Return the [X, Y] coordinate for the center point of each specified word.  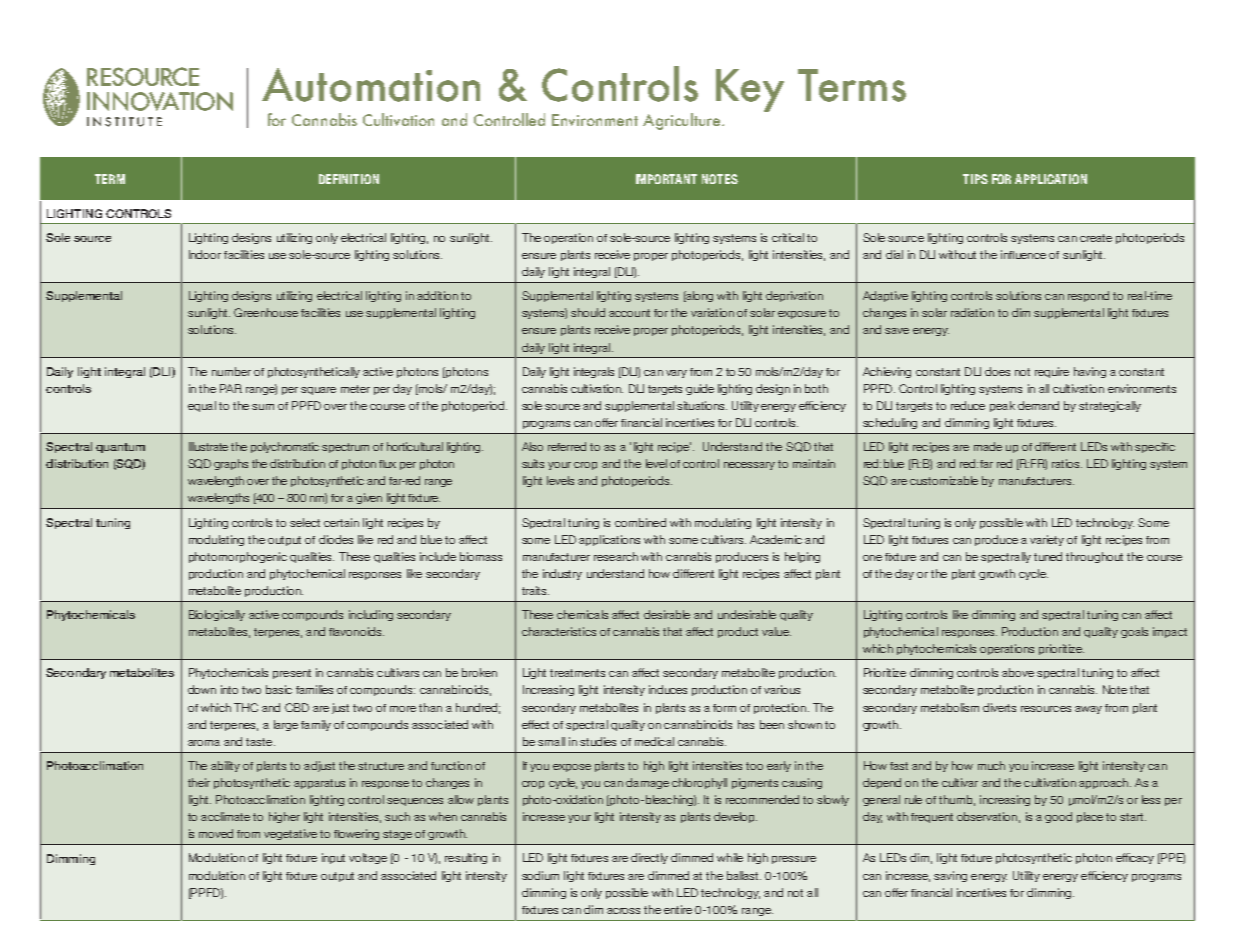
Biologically [217, 615]
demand [1038, 405]
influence [1023, 254]
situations [702, 405]
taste [260, 742]
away [1088, 710]
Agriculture [683, 121]
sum [263, 407]
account [629, 313]
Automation [371, 85]
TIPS [975, 179]
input [333, 858]
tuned [1048, 556]
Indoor [205, 254]
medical [654, 741]
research [616, 556]
